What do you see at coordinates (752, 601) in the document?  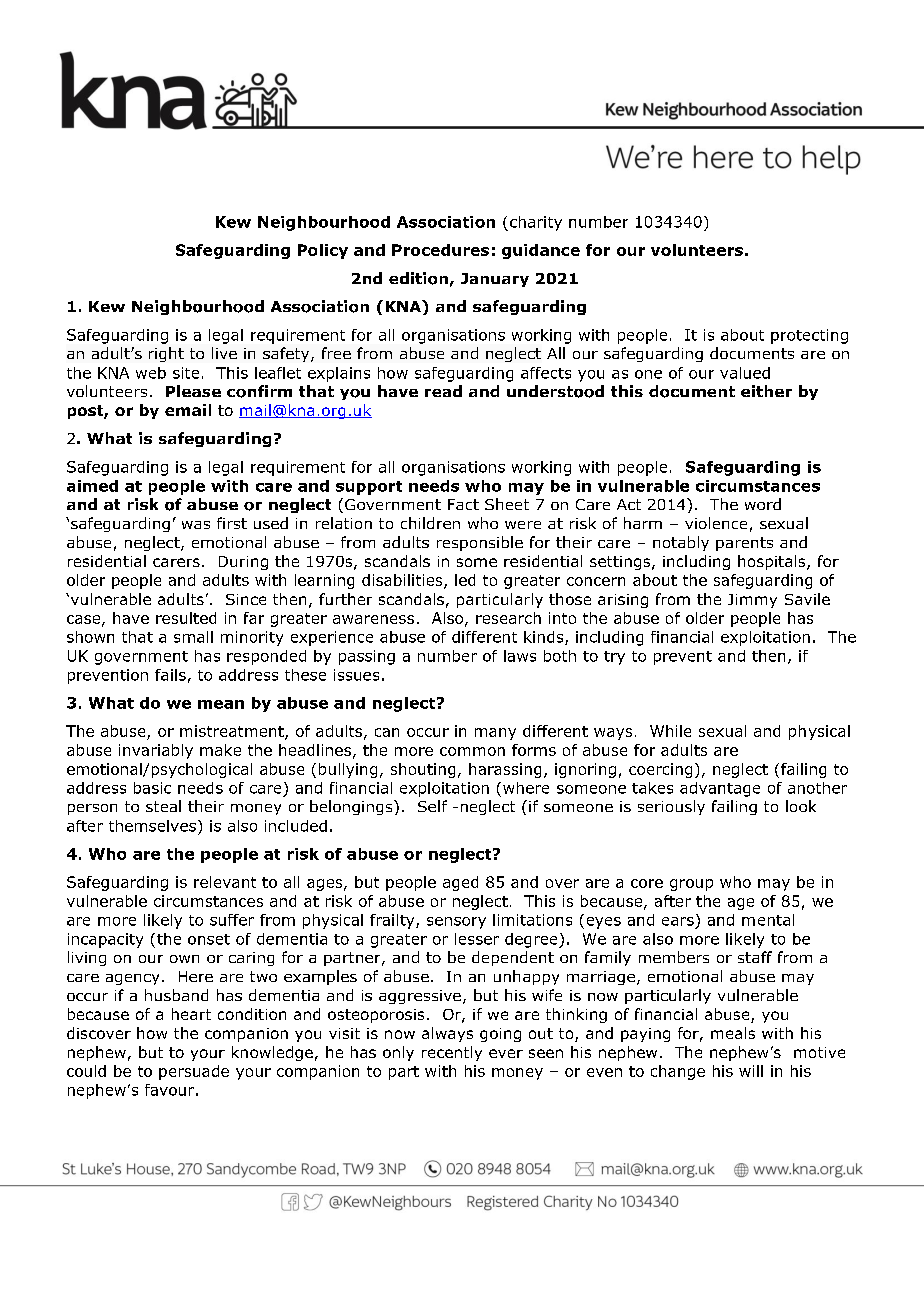 I see `Jimmy` at bounding box center [752, 601].
